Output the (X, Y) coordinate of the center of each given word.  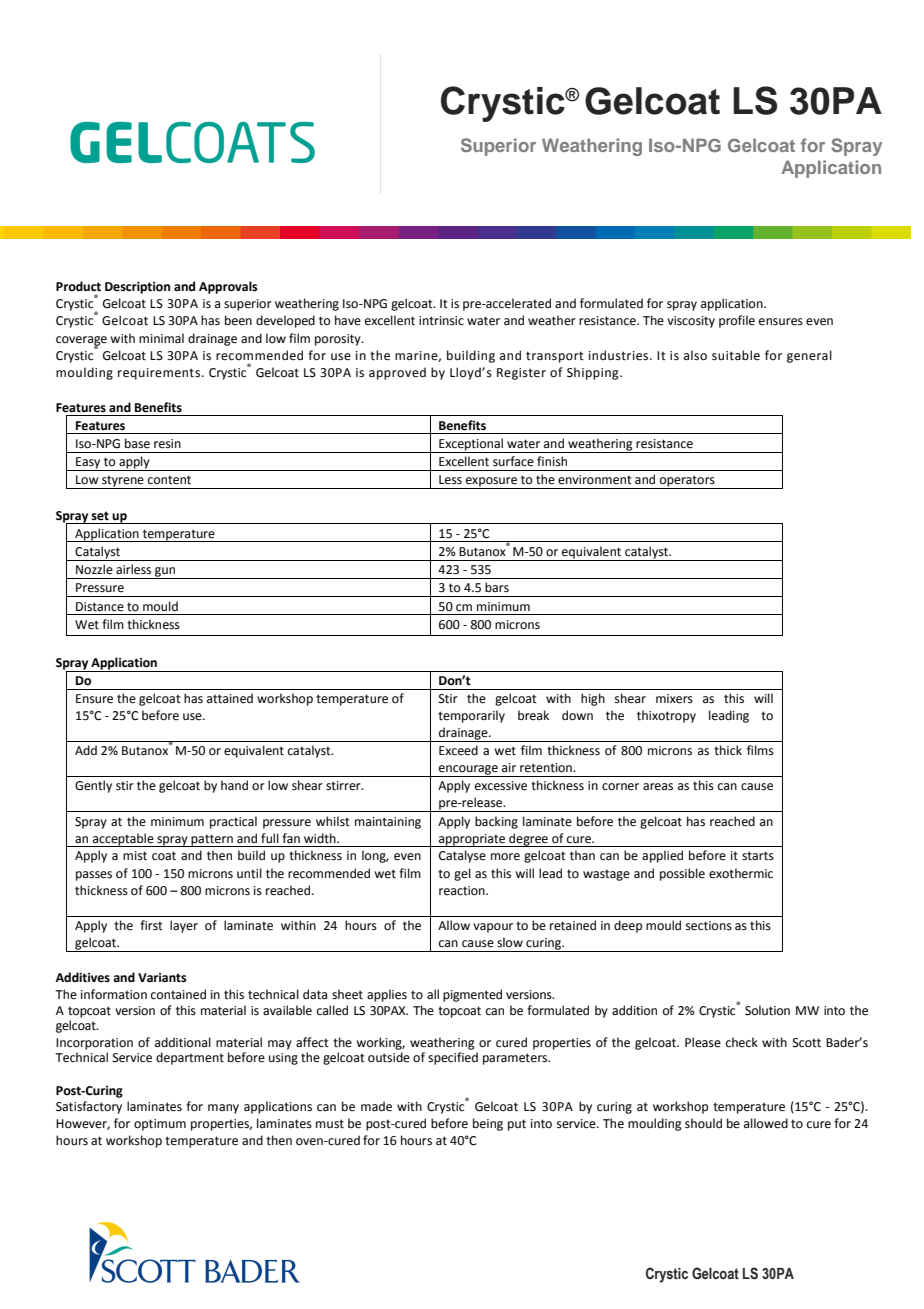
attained (230, 698)
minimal (161, 338)
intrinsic (441, 321)
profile (737, 321)
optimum (160, 1125)
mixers (674, 699)
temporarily (471, 716)
